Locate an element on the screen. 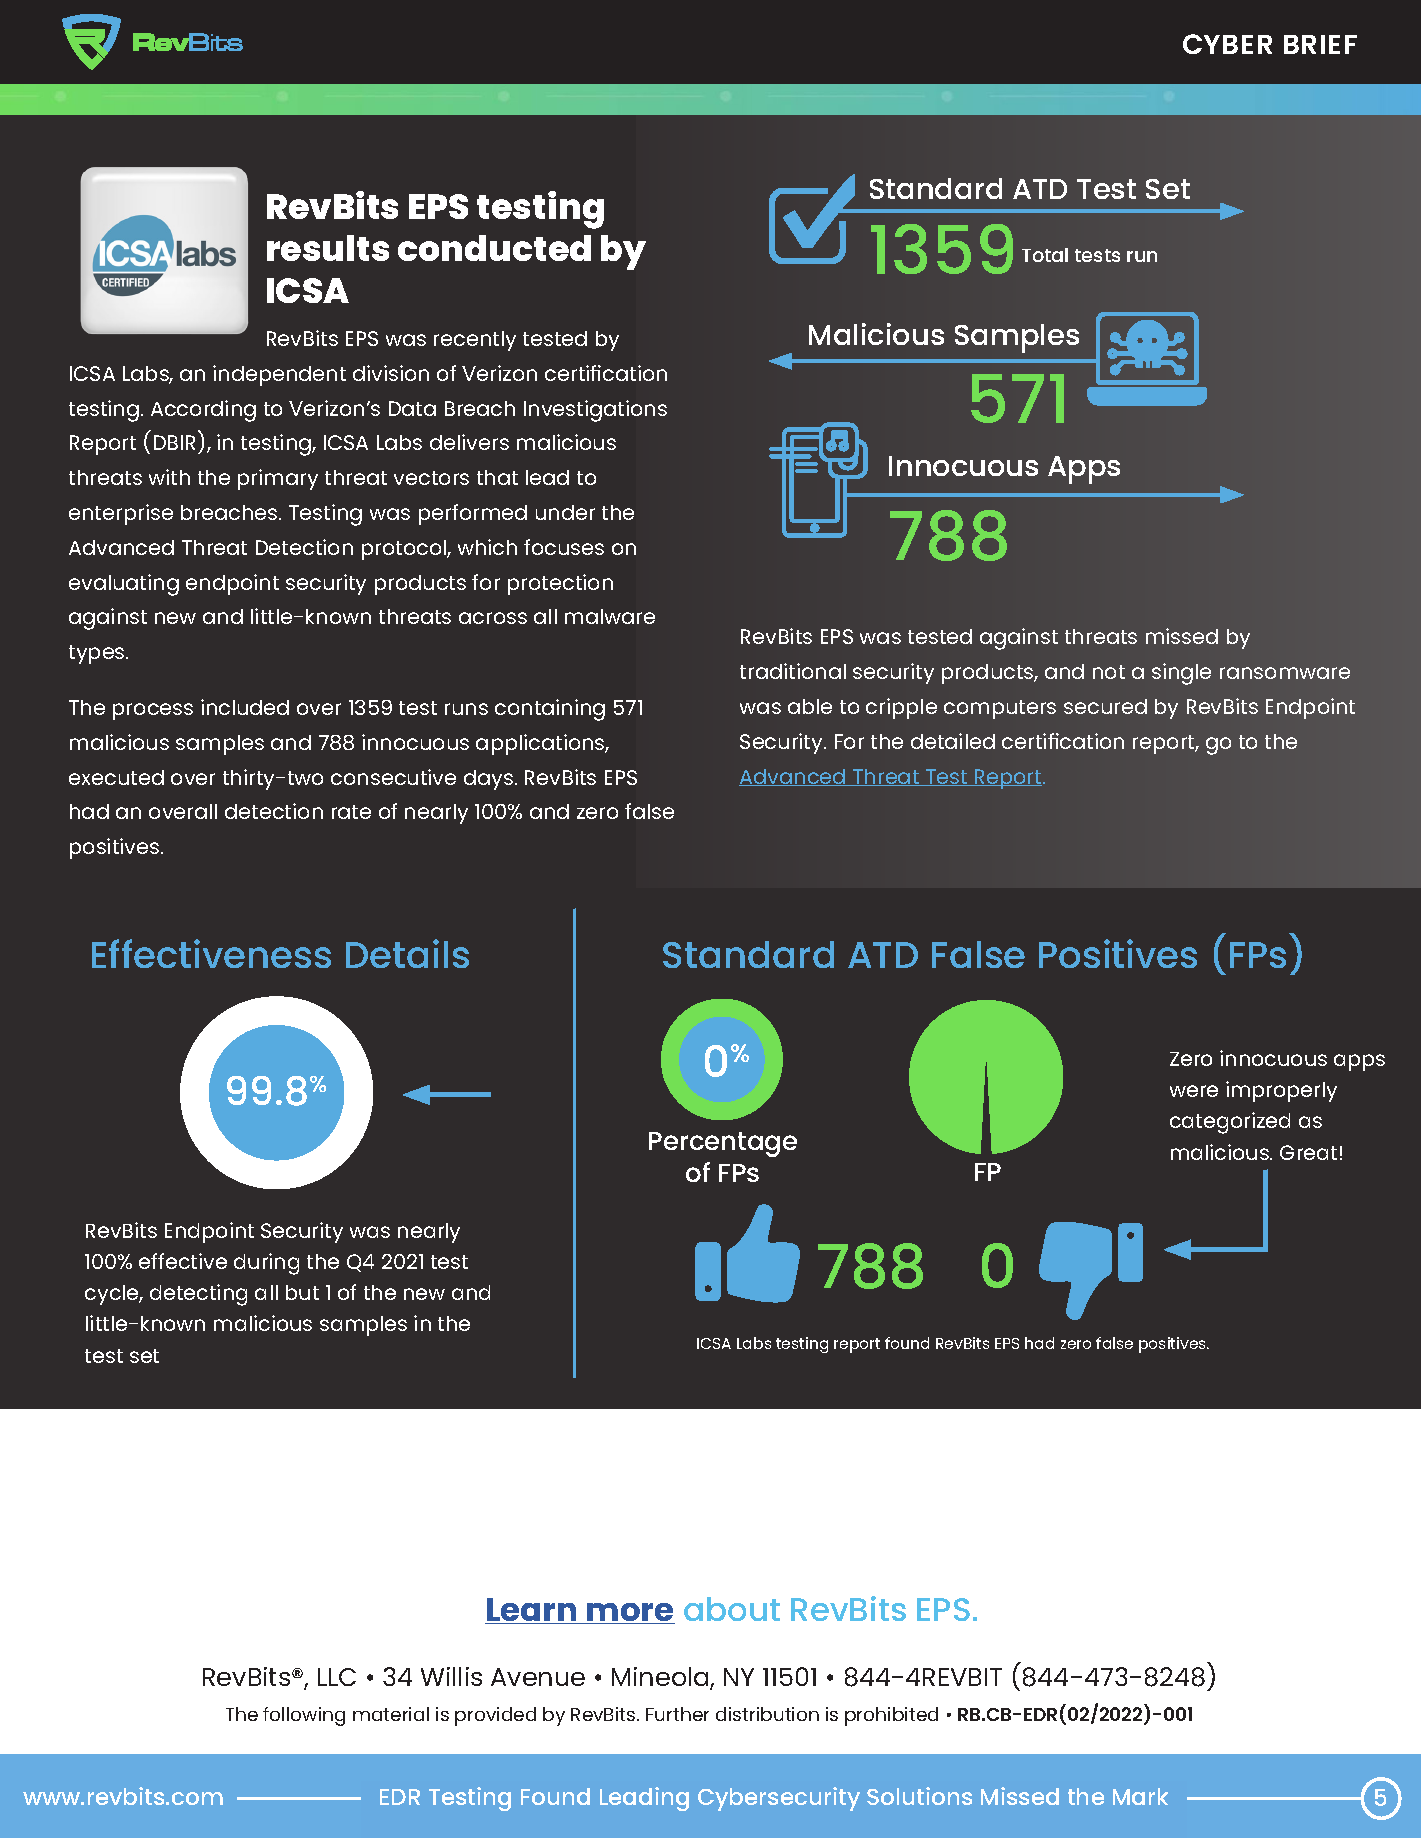  about is located at coordinates (732, 1609).
